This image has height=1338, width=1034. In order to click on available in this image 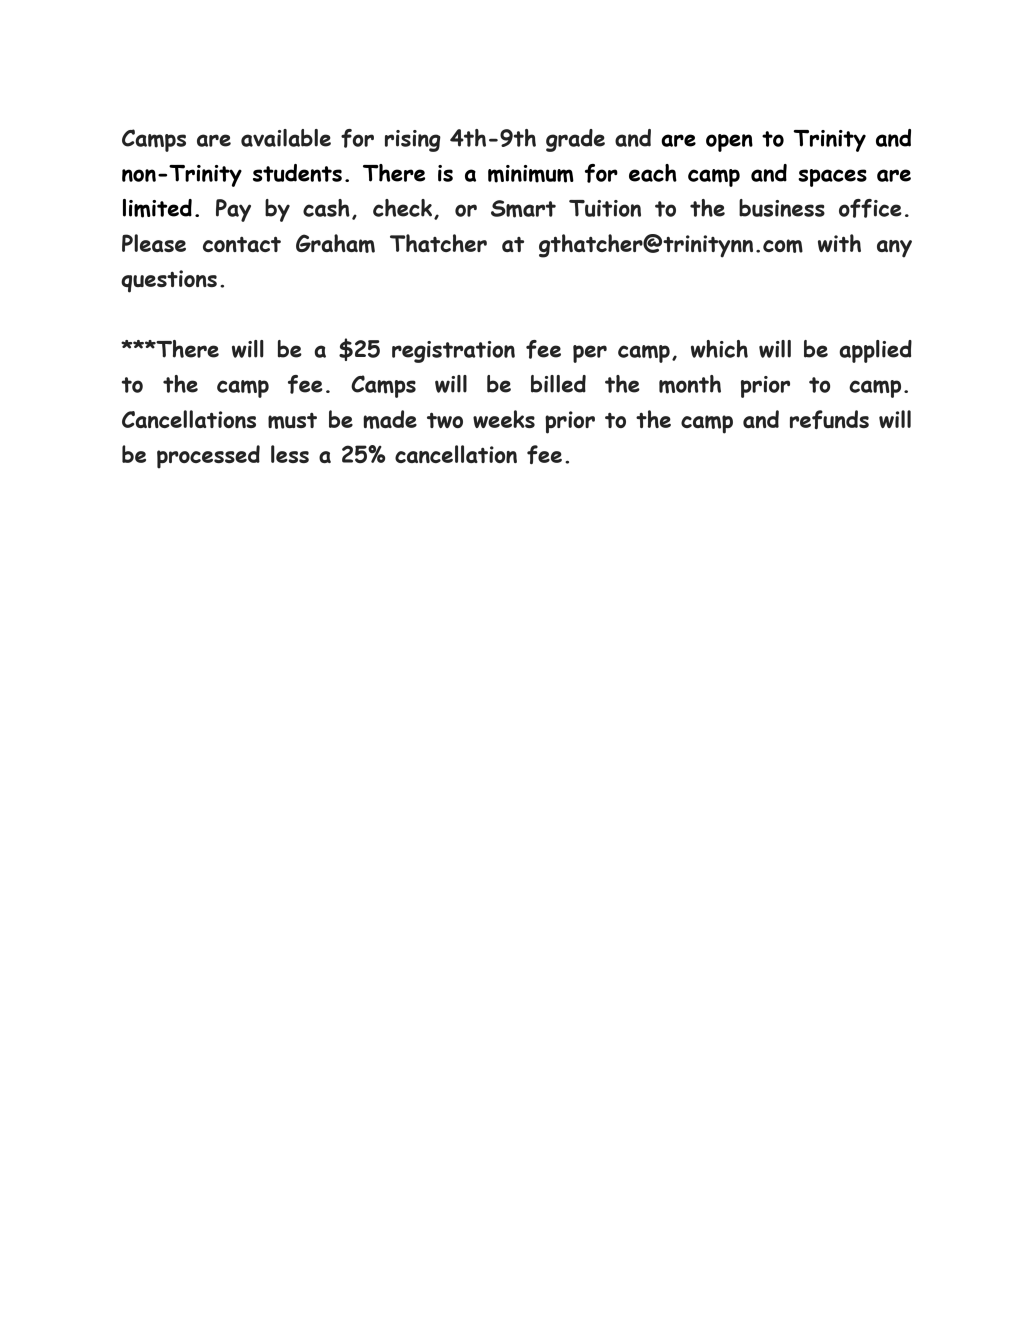, I will do `click(286, 138)`.
